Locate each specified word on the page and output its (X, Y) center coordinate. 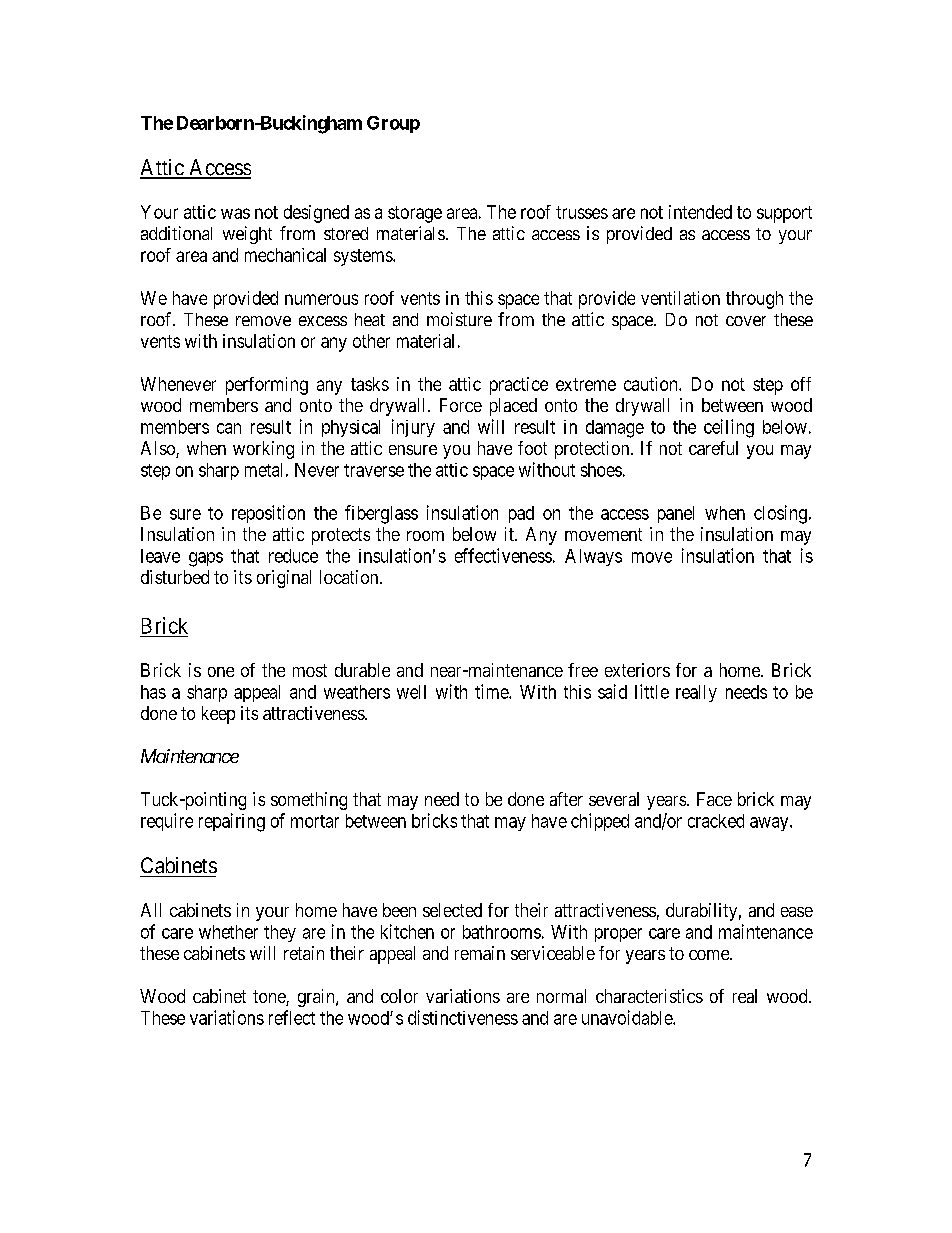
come (710, 955)
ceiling (729, 428)
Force (461, 405)
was (235, 213)
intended (700, 212)
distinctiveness (463, 1017)
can (229, 428)
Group (393, 124)
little (652, 691)
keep (218, 715)
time (492, 691)
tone (270, 998)
